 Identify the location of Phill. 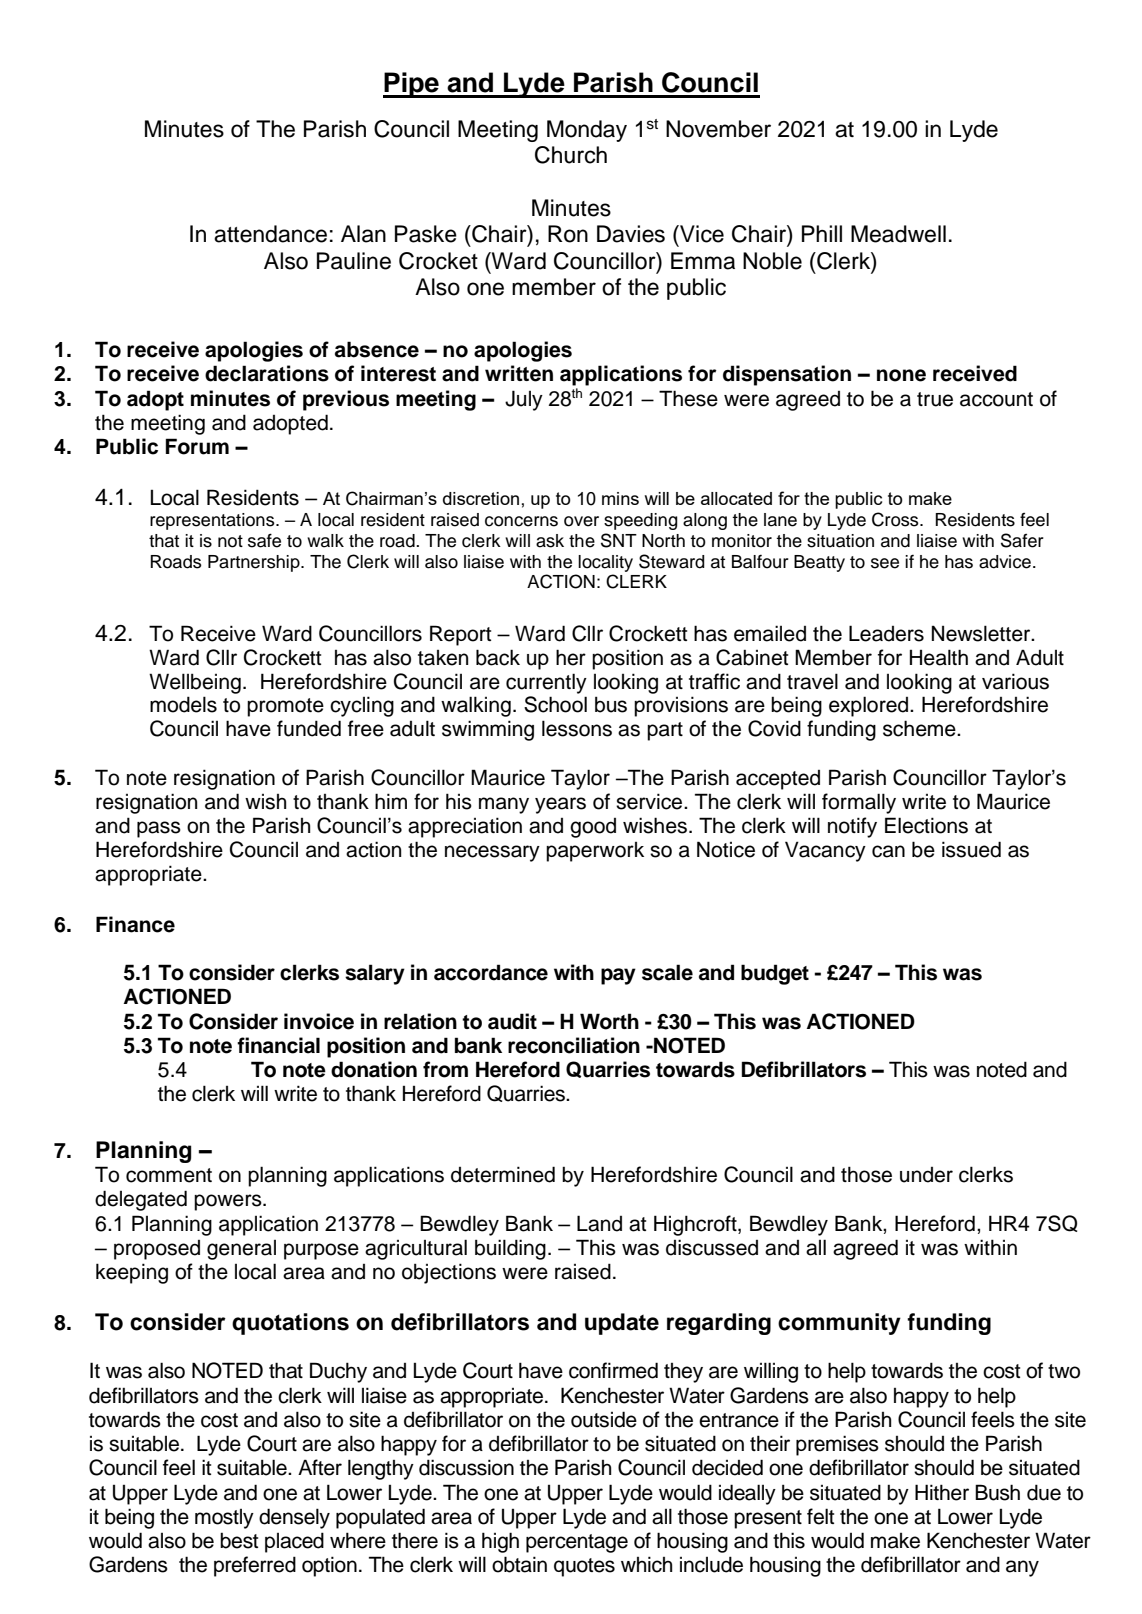
(822, 233).
